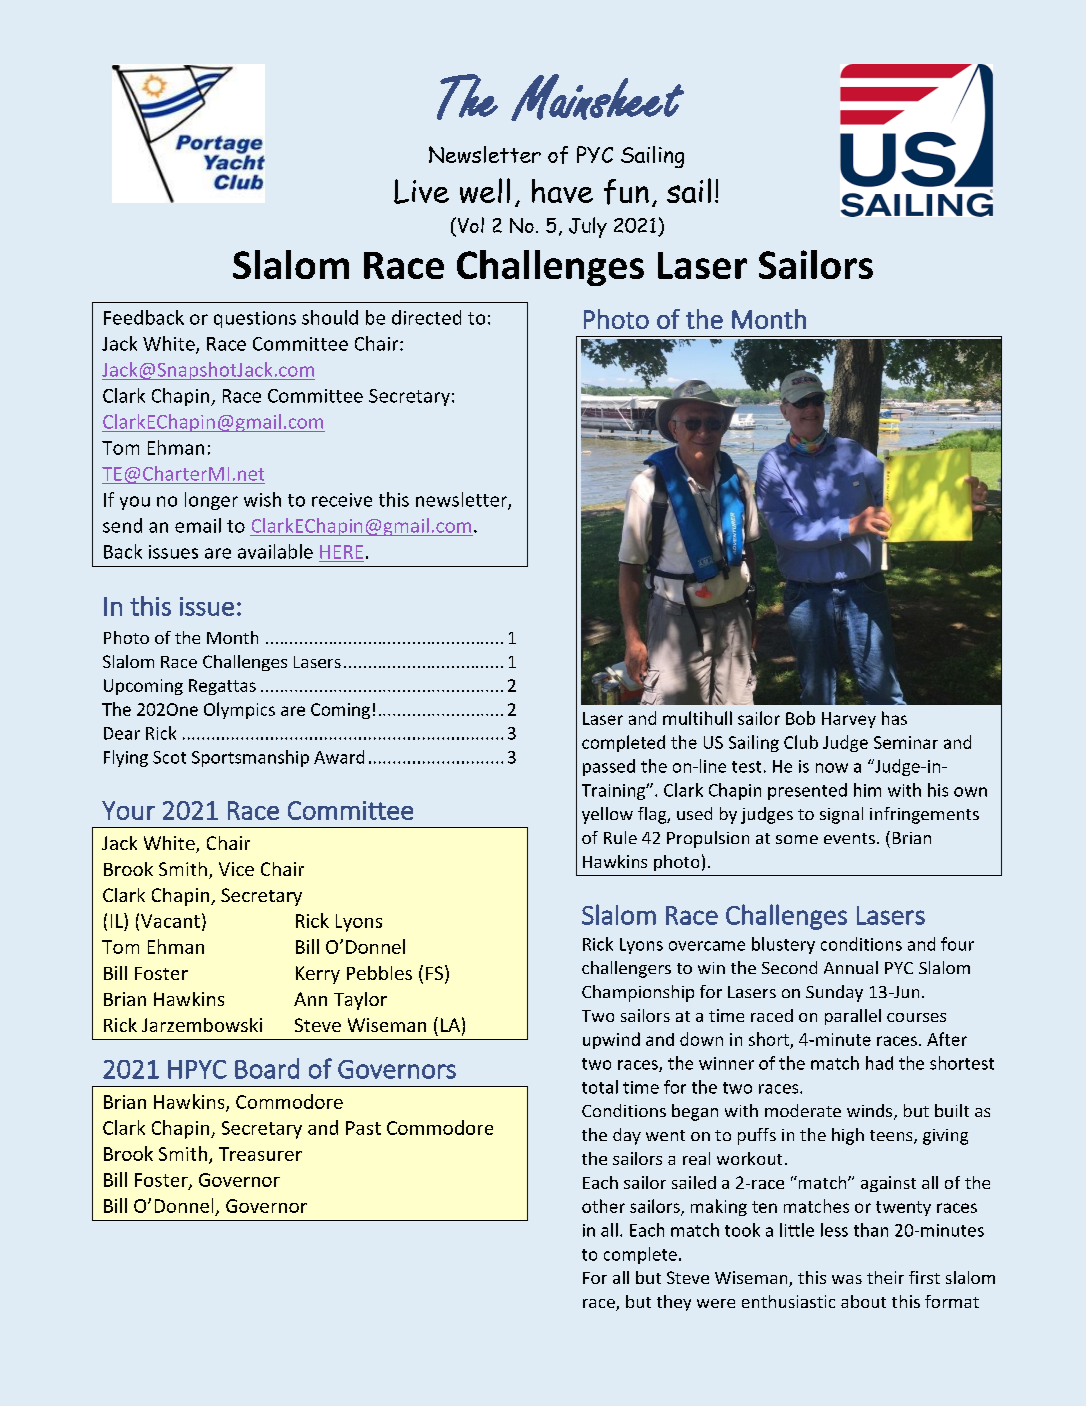 The height and width of the page is (1406, 1086). Describe the element at coordinates (697, 718) in the page. I see `multihull` at that location.
